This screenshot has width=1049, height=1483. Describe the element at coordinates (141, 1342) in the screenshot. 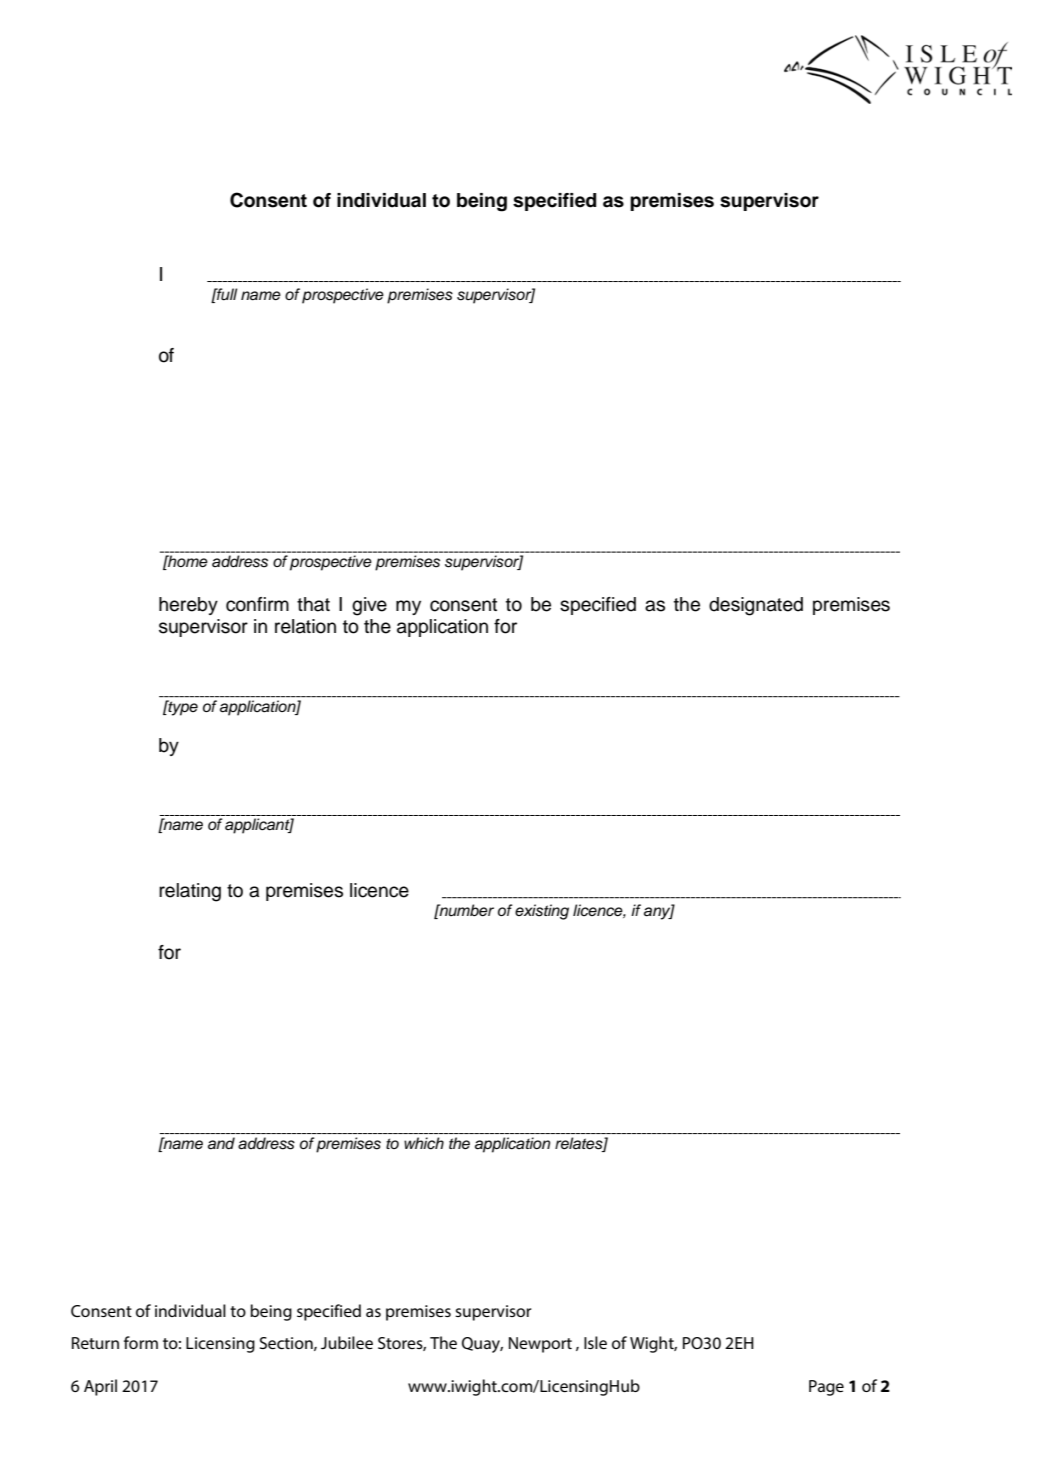

I see `form` at that location.
